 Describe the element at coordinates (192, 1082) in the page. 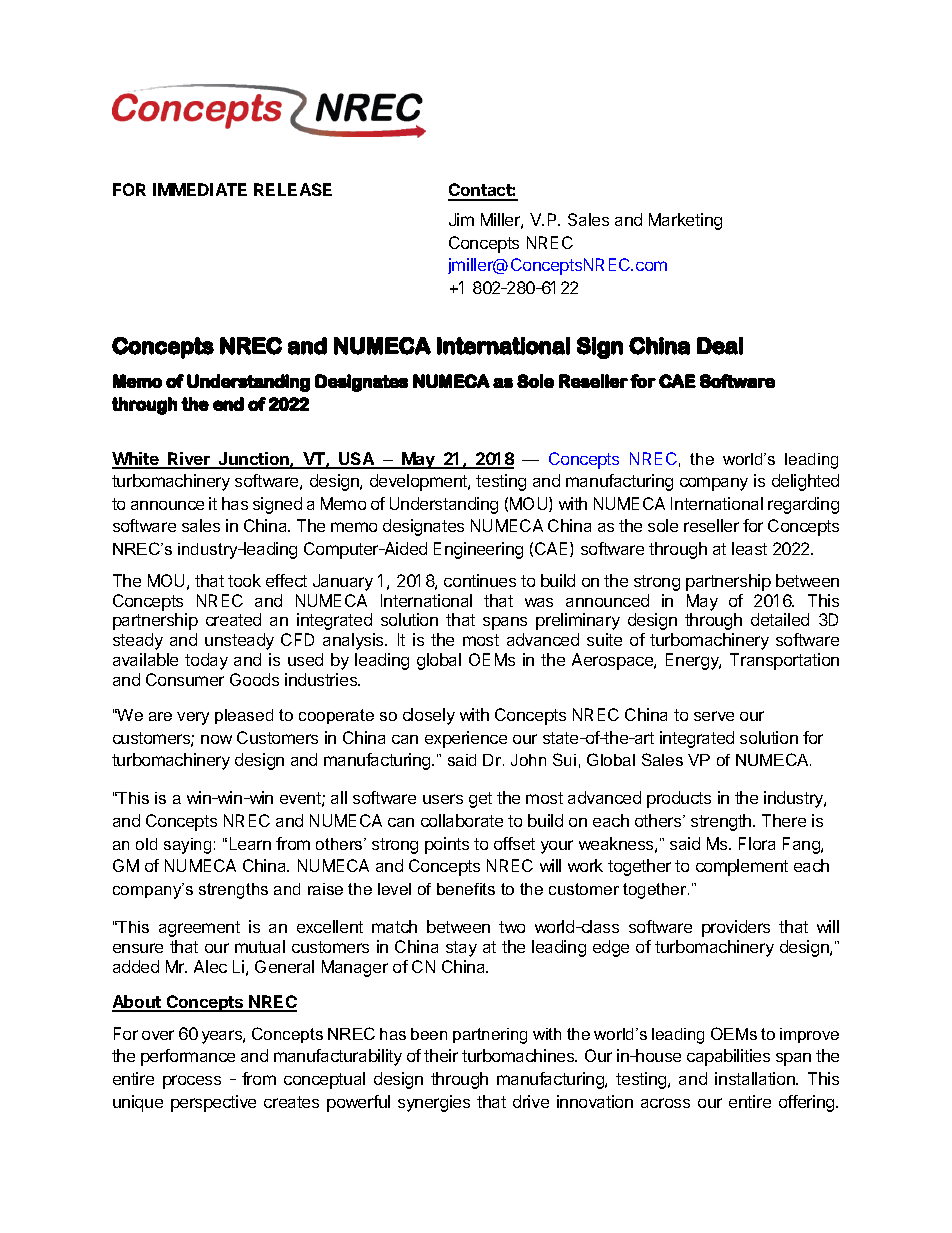

I see `process` at that location.
